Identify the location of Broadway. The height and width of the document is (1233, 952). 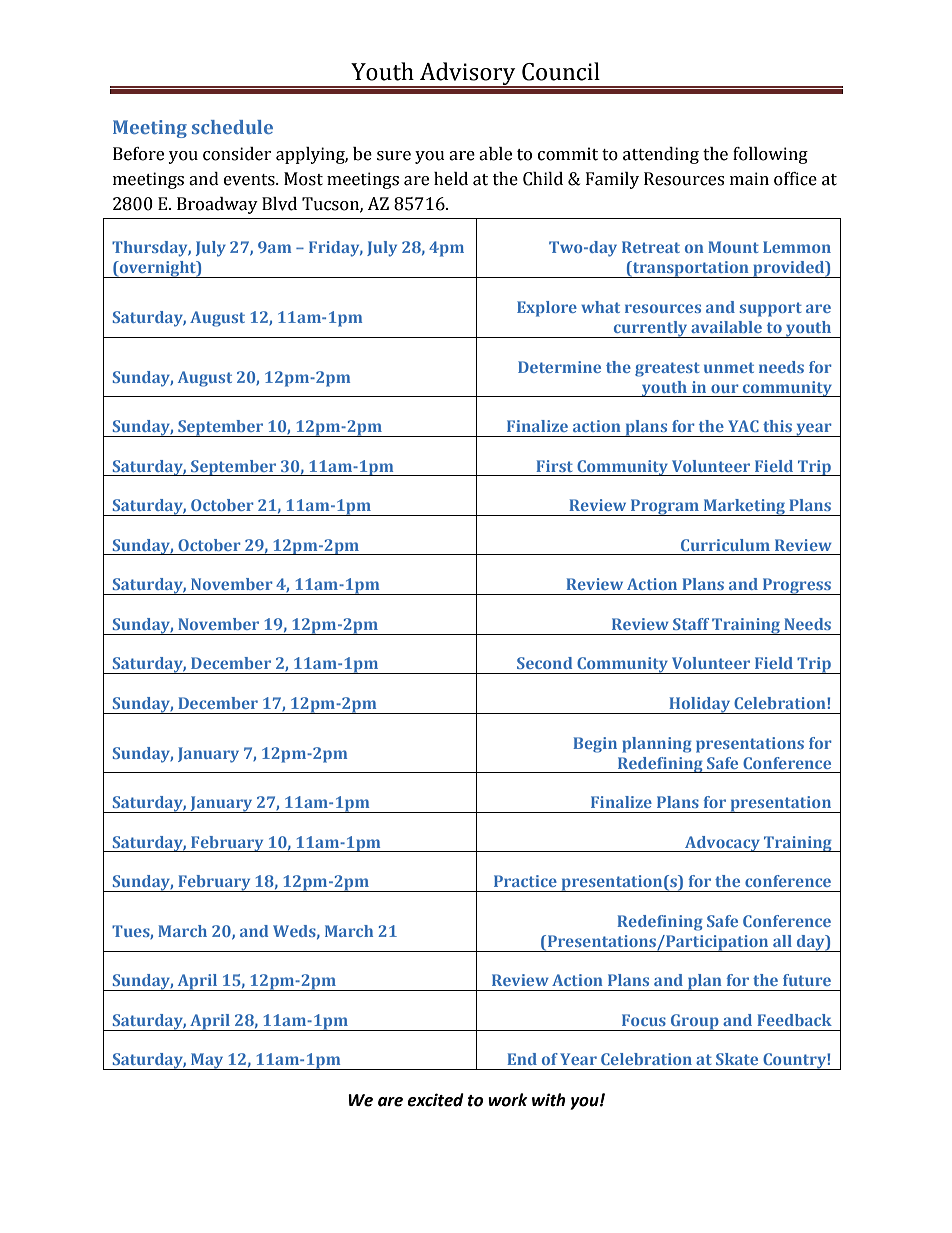
(217, 205).
